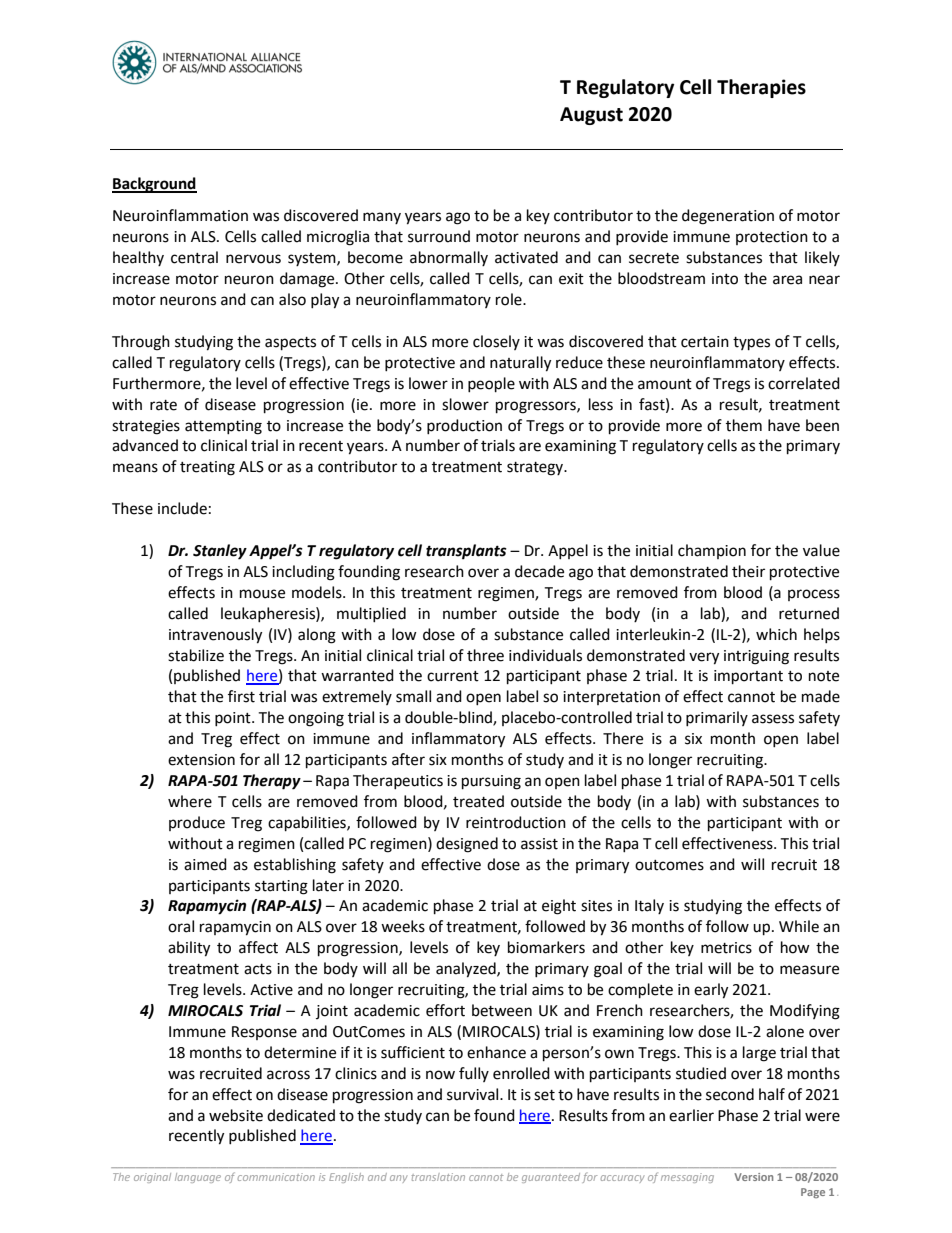  Describe the element at coordinates (154, 185) in the screenshot. I see `Background` at that location.
